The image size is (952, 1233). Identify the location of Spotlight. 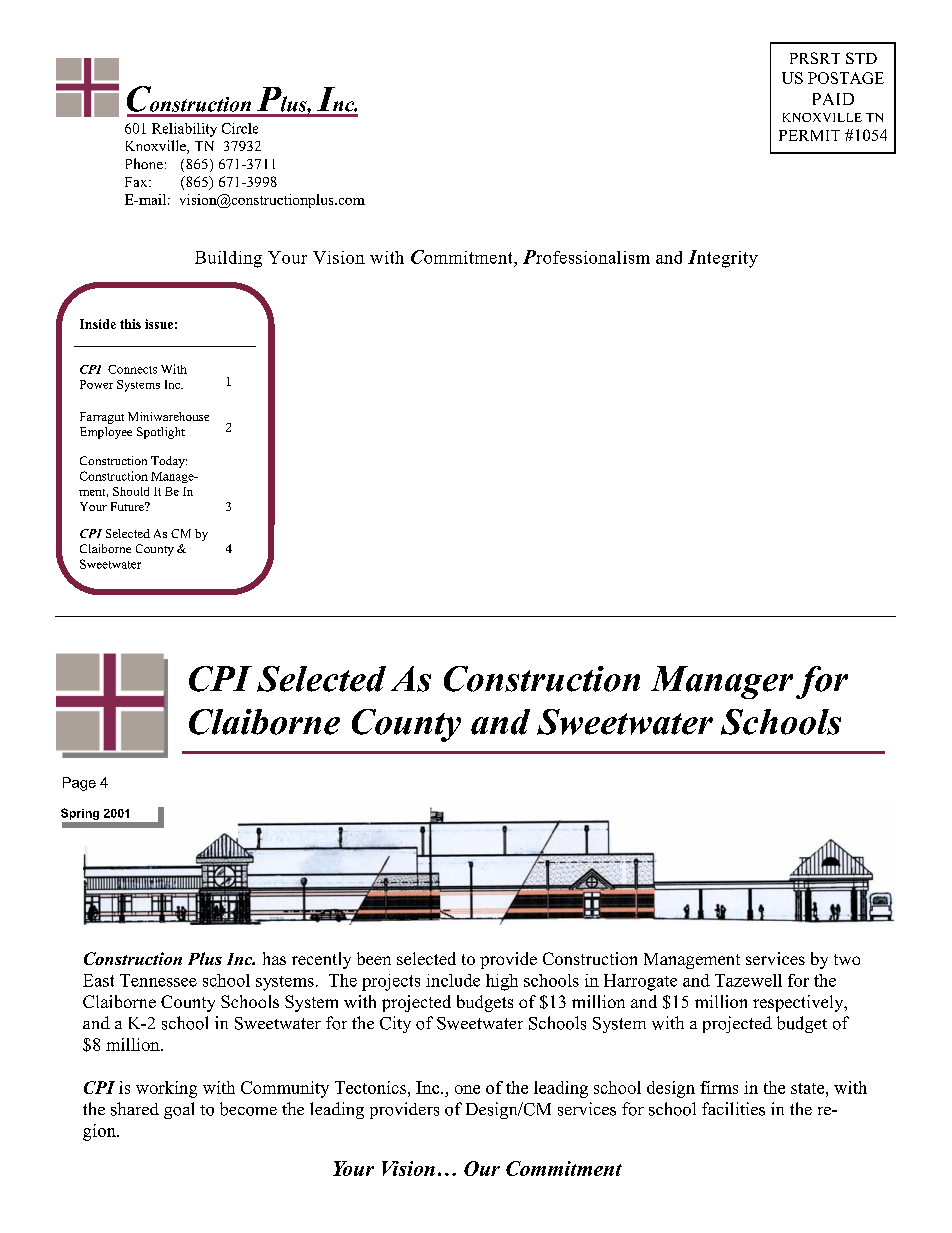
(161, 433).
